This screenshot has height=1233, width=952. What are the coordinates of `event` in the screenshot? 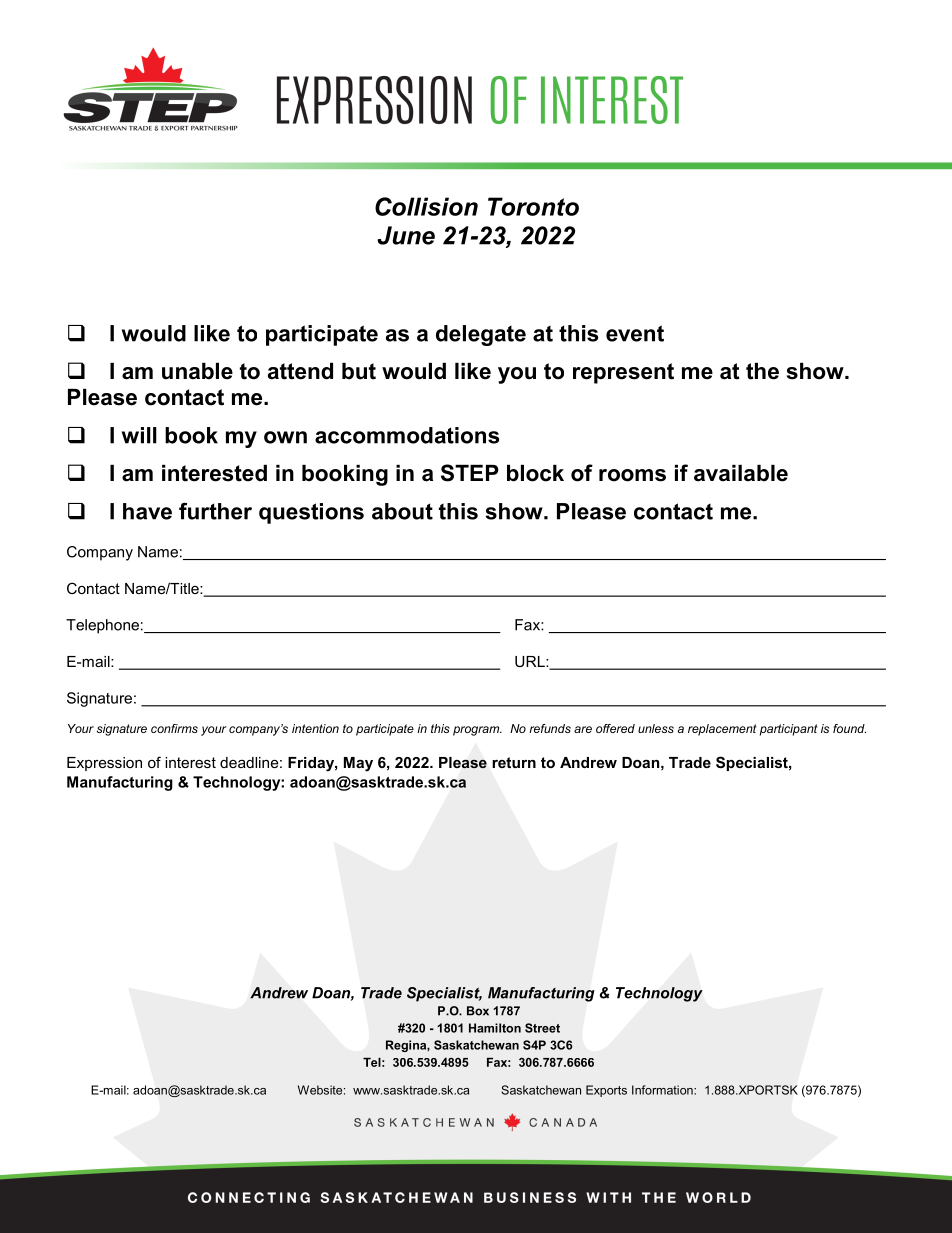 It's located at (635, 333).
